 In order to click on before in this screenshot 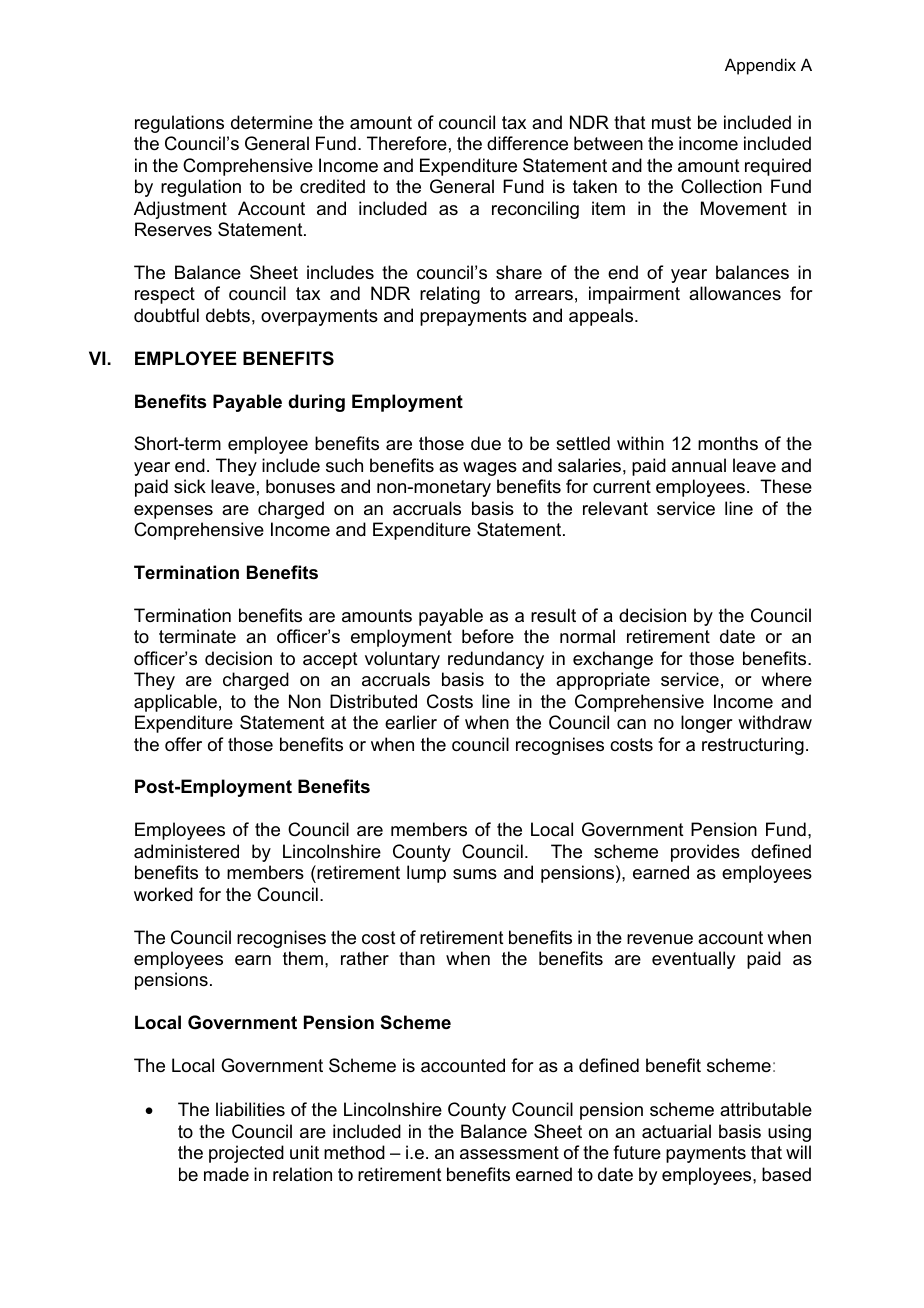, I will do `click(488, 636)`.
